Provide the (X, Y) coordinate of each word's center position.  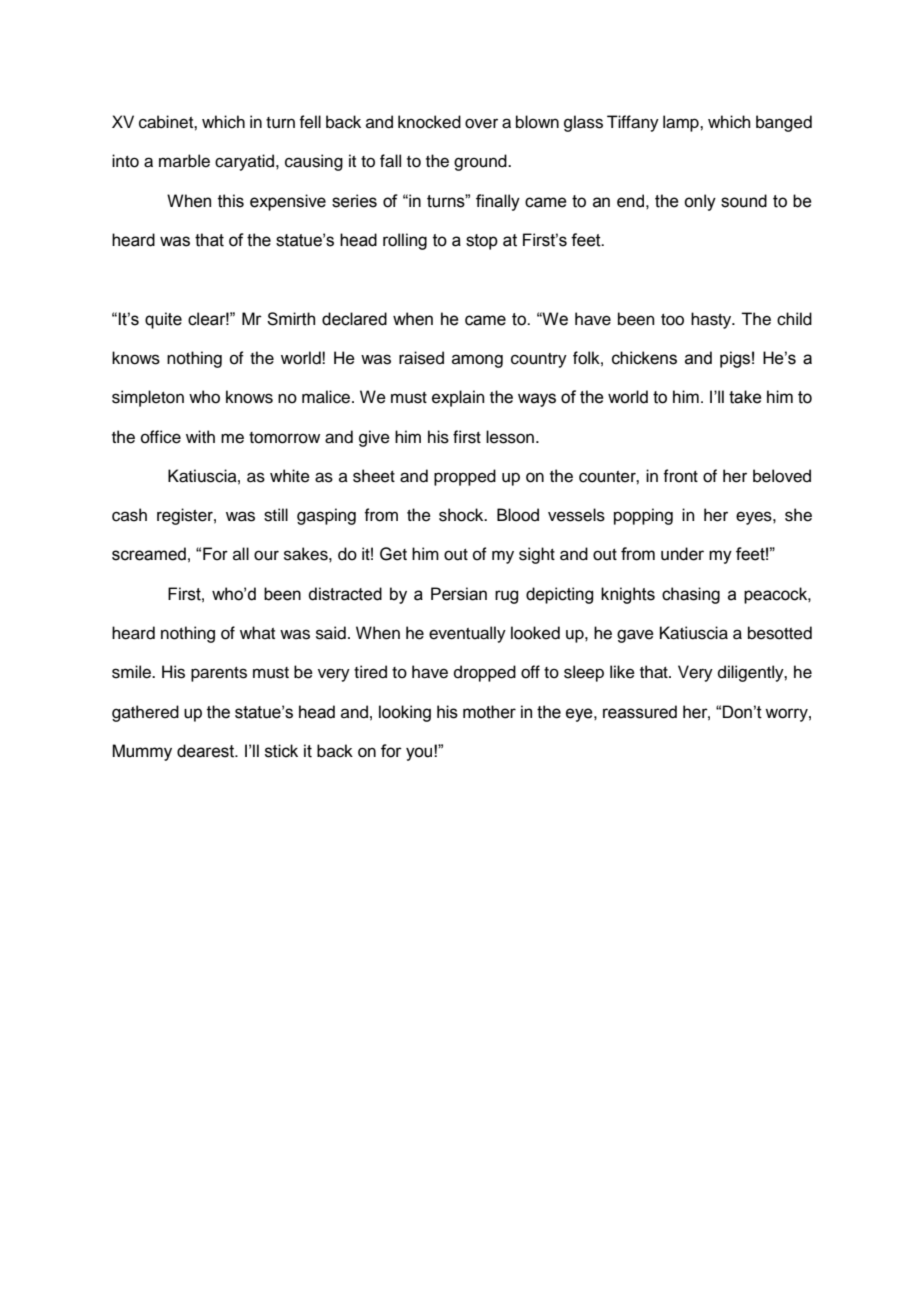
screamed (149, 554)
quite (163, 320)
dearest (207, 751)
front (680, 476)
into (125, 161)
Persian (459, 594)
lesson (511, 437)
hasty (712, 320)
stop (482, 242)
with (200, 436)
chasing (691, 595)
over (481, 123)
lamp (682, 123)
